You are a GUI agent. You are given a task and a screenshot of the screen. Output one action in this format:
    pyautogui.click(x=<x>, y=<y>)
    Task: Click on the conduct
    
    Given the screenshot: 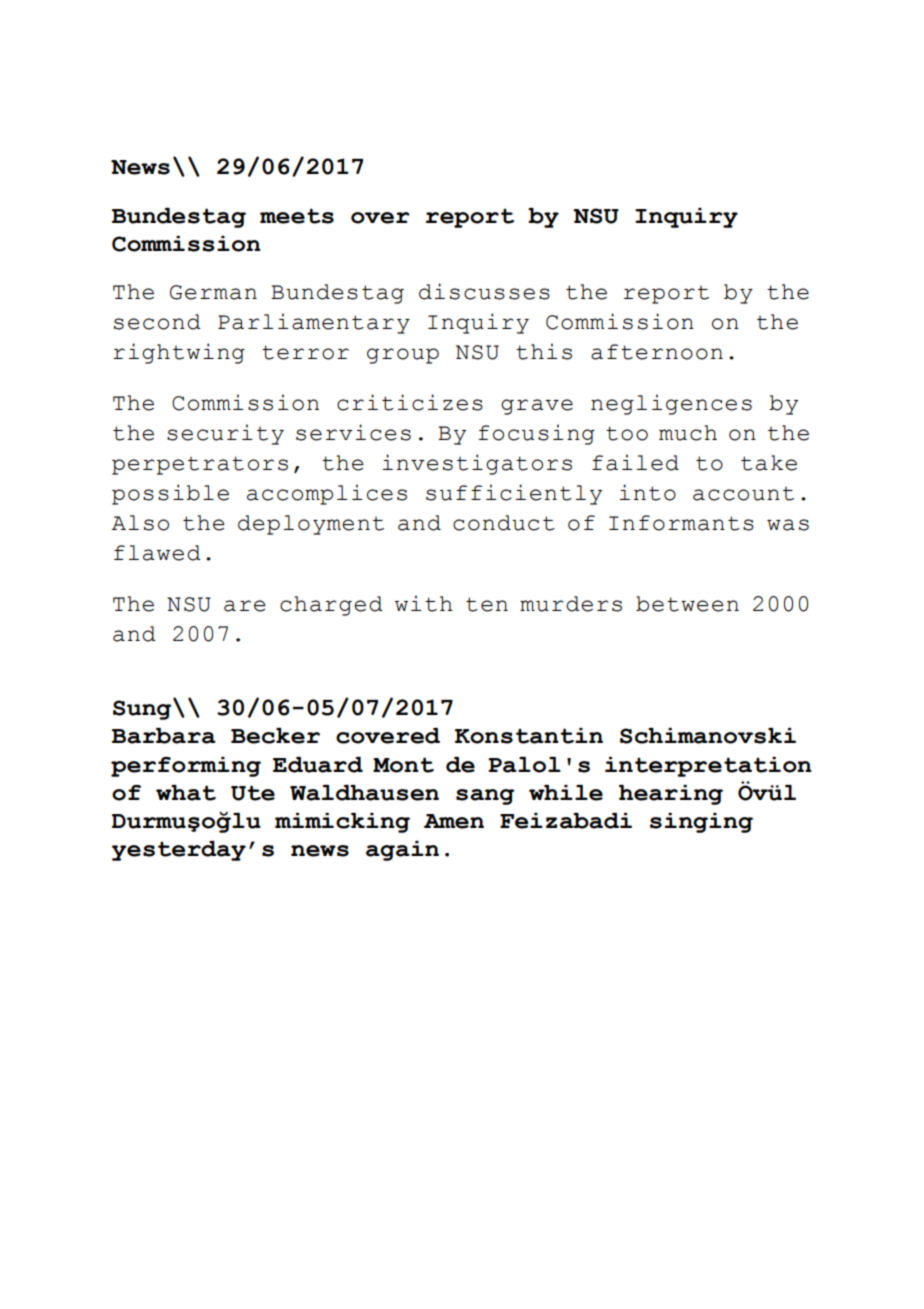 What is the action you would take?
    pyautogui.click(x=504, y=523)
